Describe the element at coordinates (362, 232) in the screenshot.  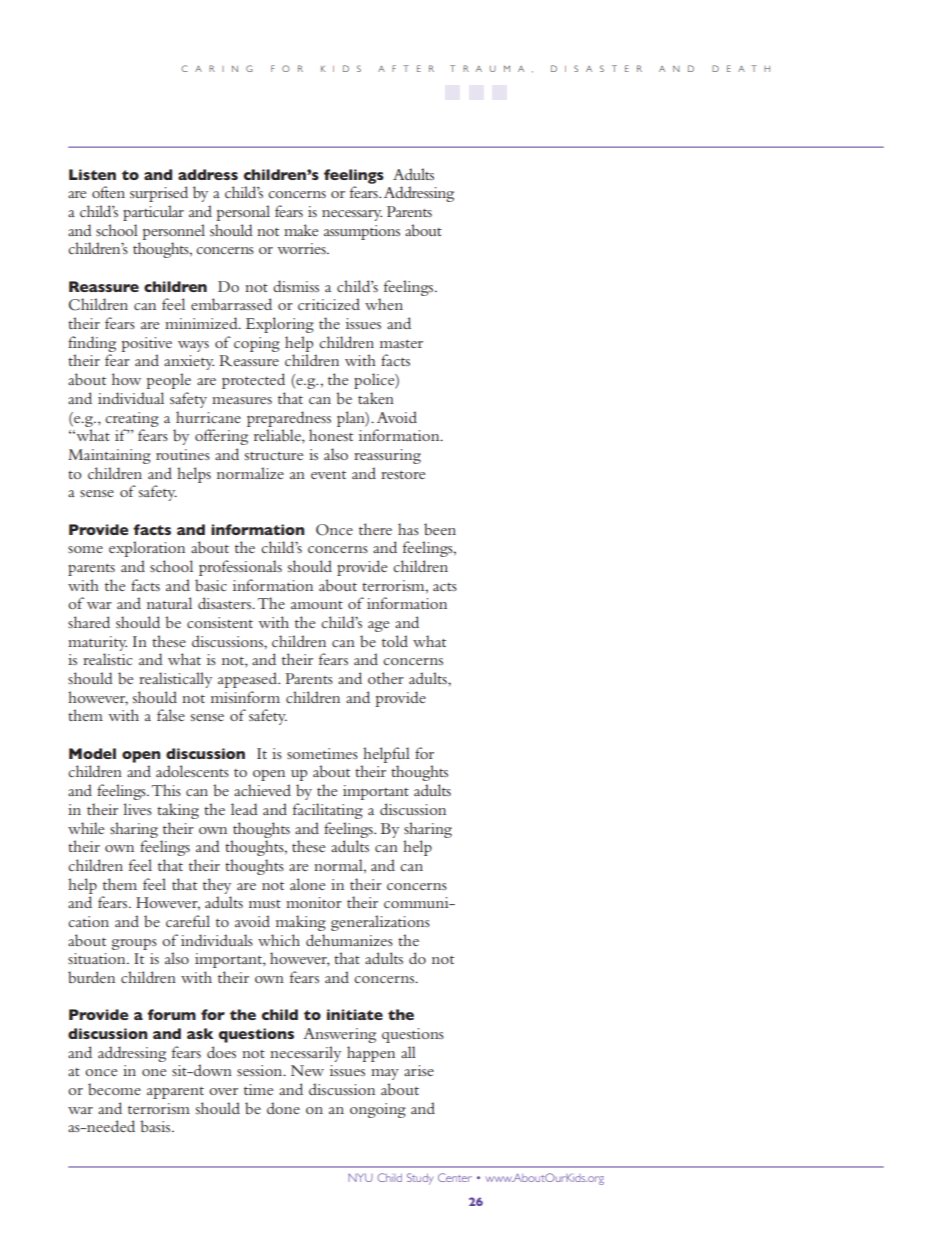
I see `assumptions` at that location.
